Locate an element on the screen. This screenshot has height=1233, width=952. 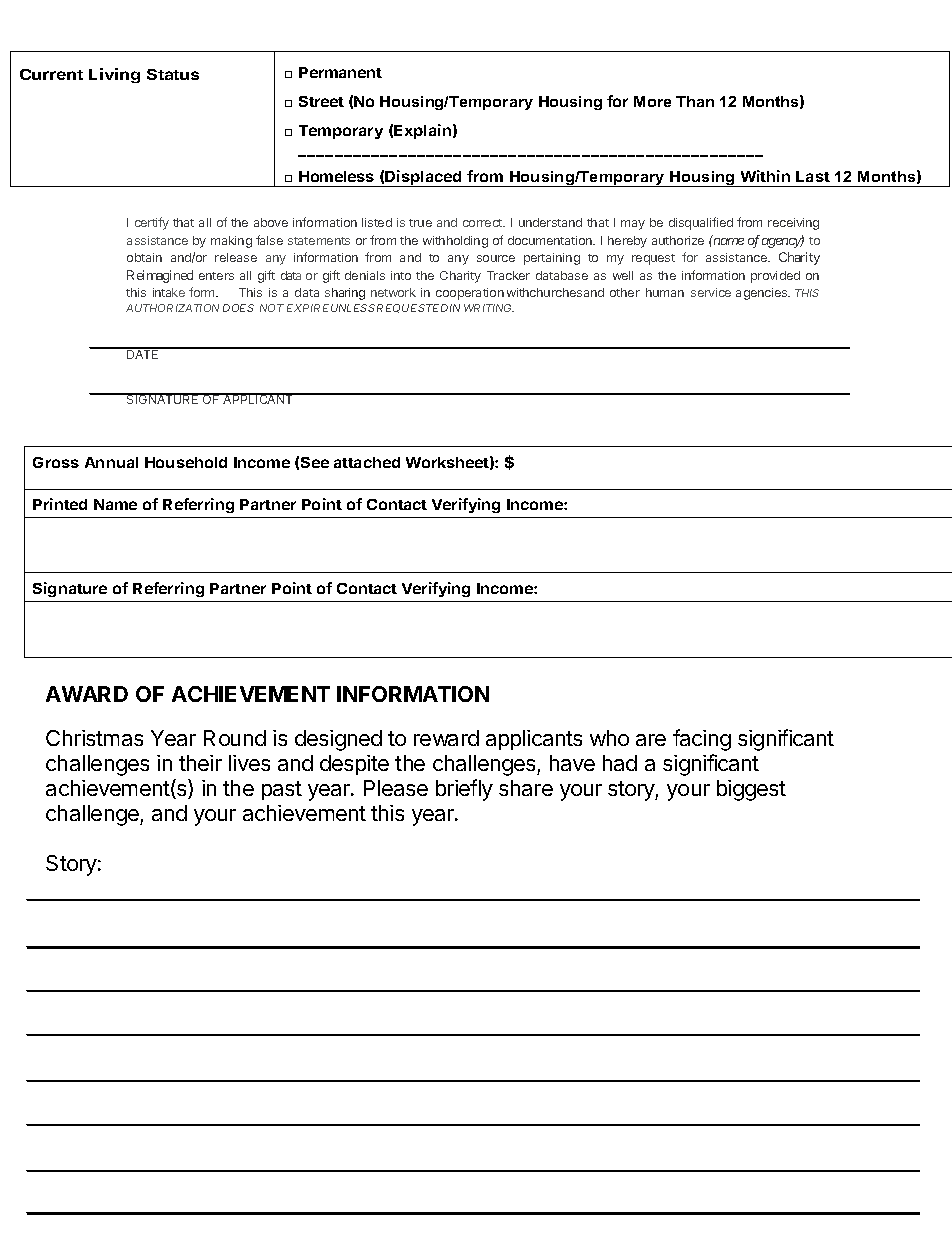
Permanent is located at coordinates (340, 72).
